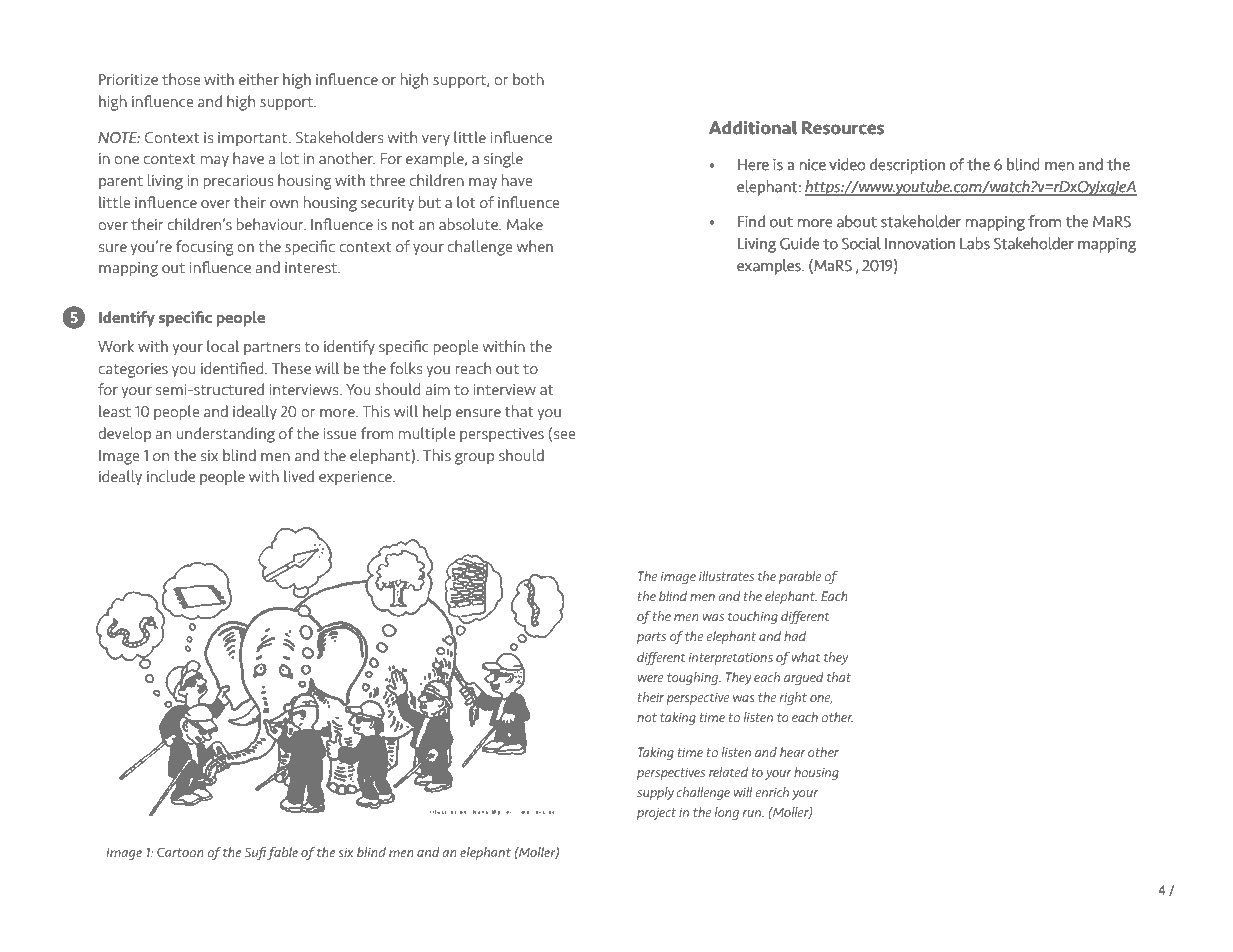 The image size is (1233, 952). What do you see at coordinates (843, 127) in the screenshot?
I see `Resources` at bounding box center [843, 127].
